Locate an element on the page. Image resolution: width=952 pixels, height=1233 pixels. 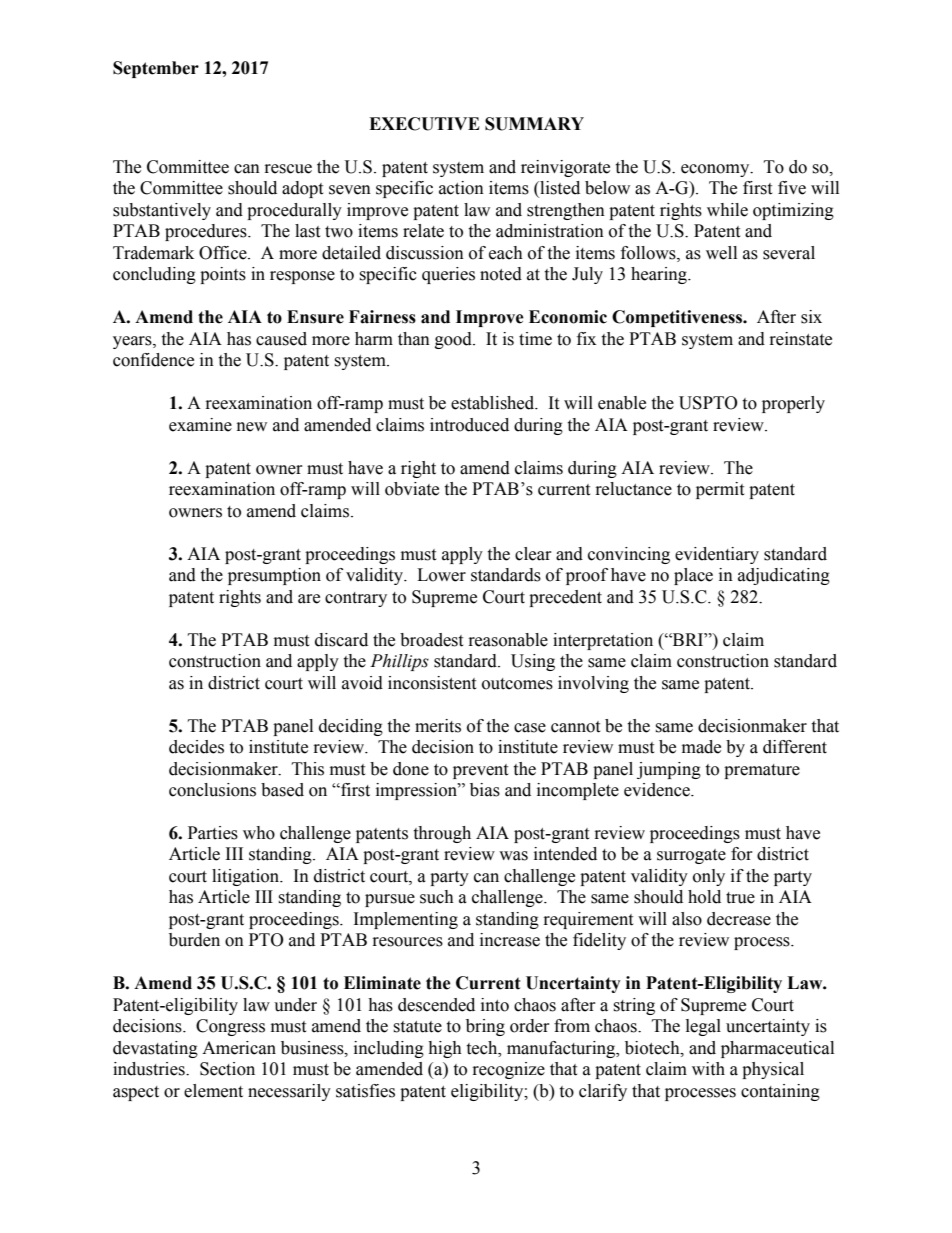
obviate is located at coordinates (412, 489).
